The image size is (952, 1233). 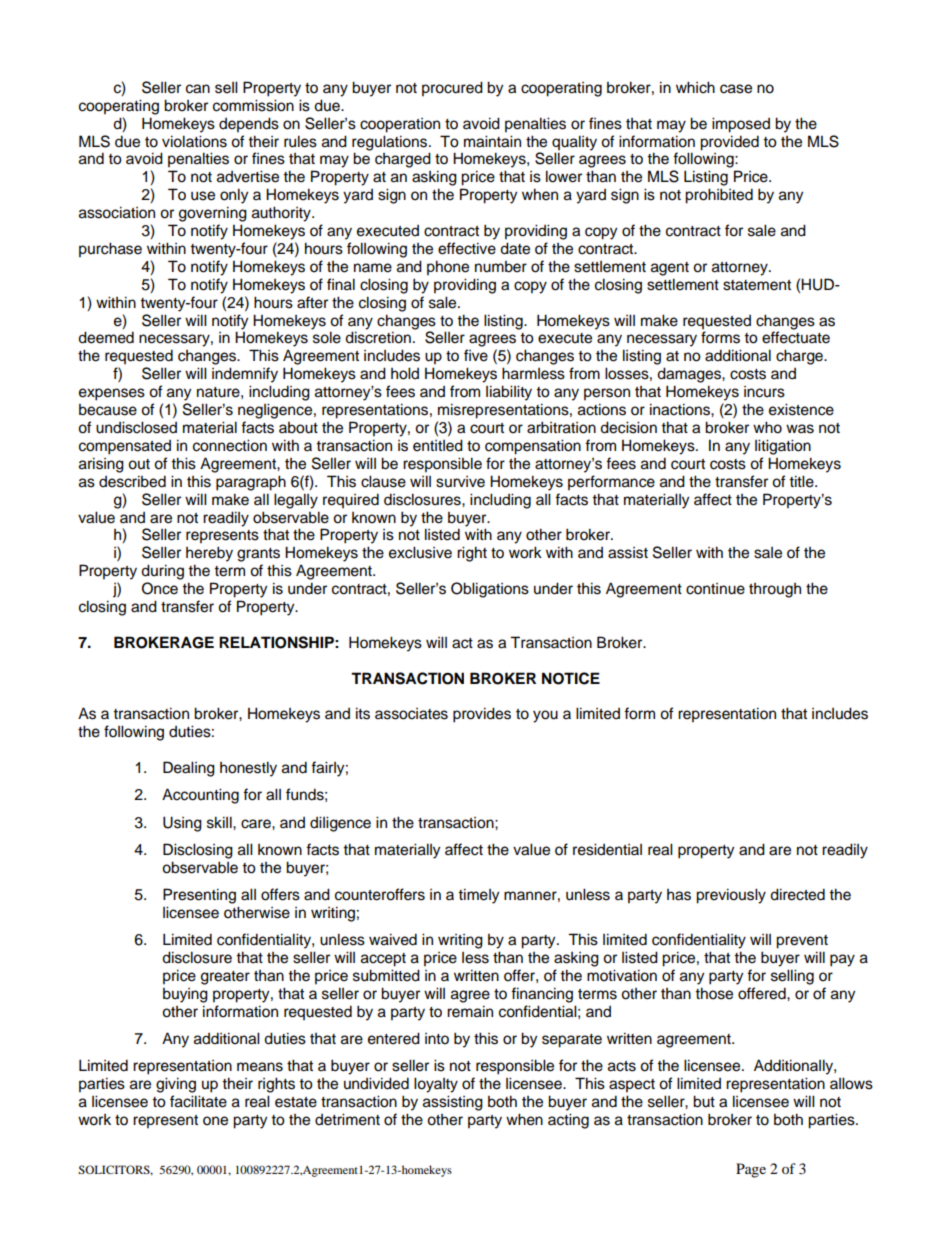 What do you see at coordinates (731, 896) in the page?
I see `previously` at bounding box center [731, 896].
